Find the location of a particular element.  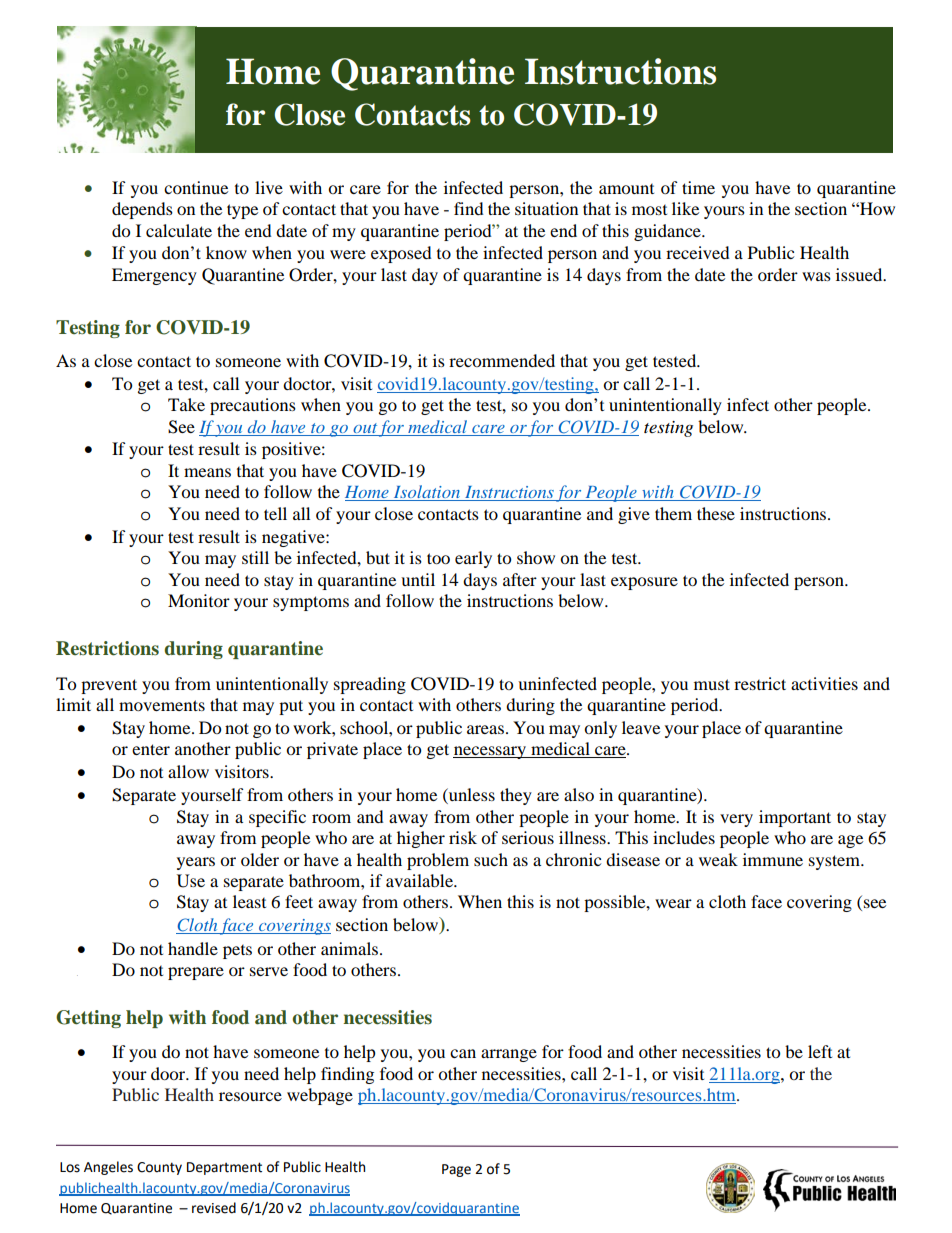

like is located at coordinates (685, 208).
